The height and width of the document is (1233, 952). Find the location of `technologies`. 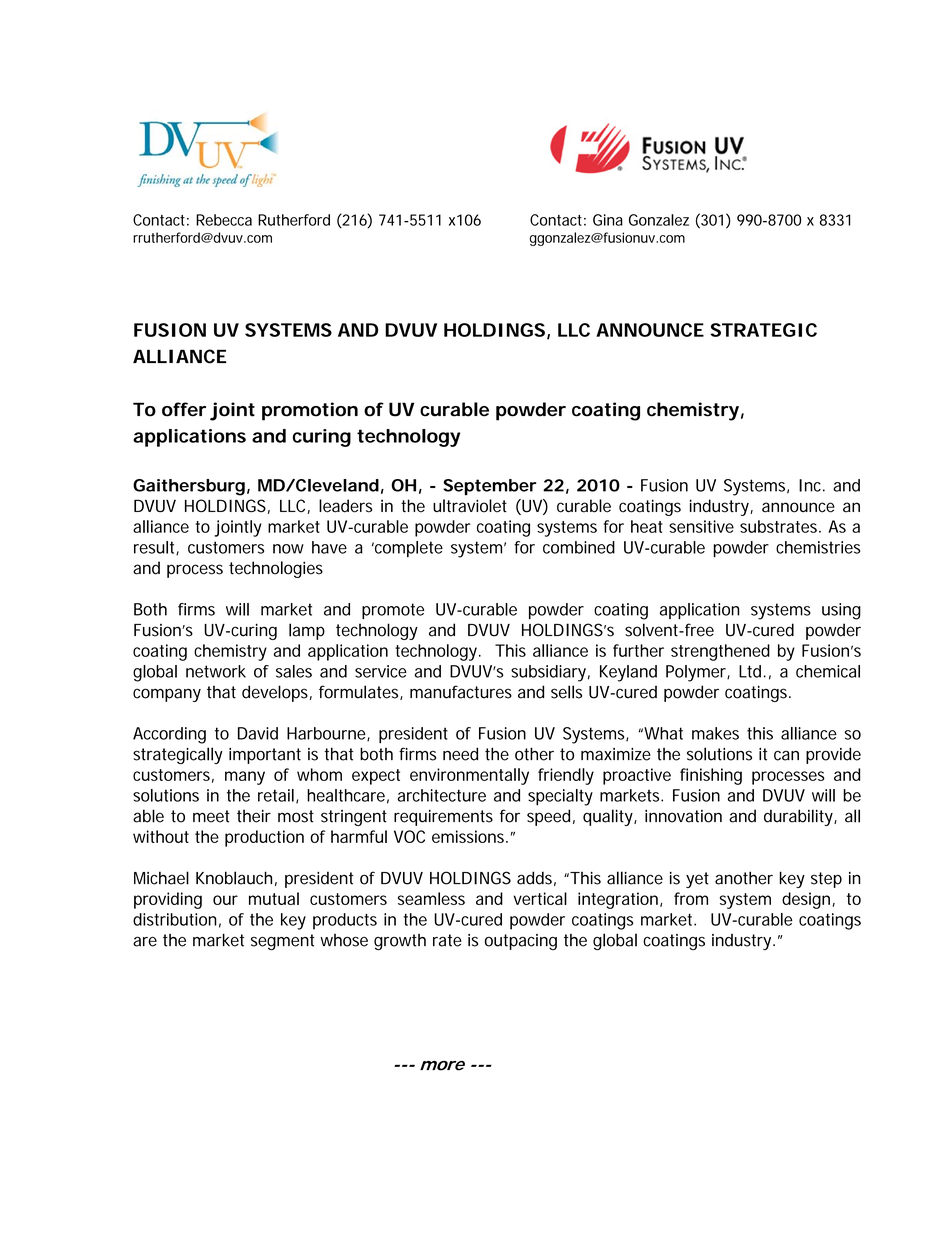

technologies is located at coordinates (276, 569).
